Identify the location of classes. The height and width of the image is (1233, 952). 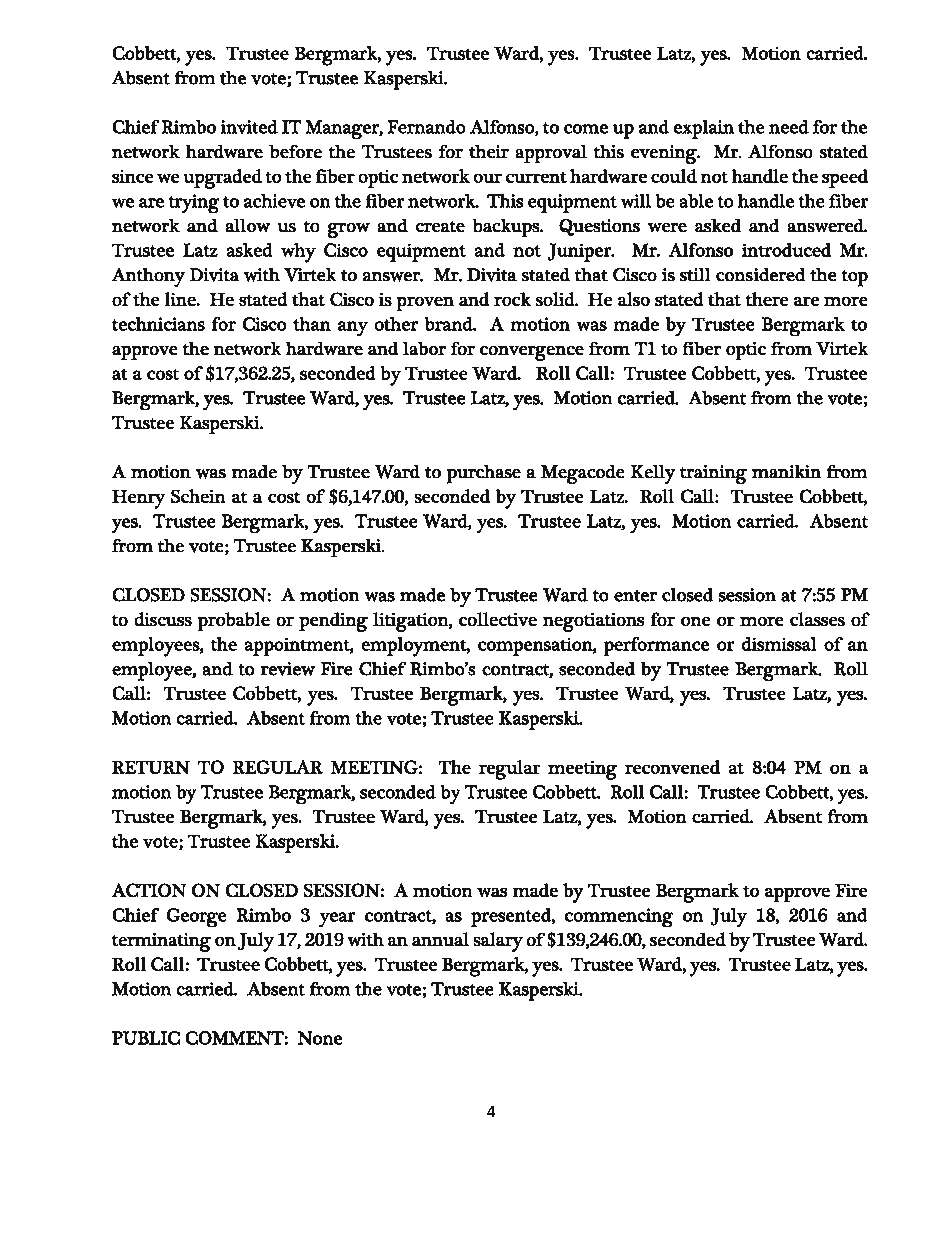
(817, 619).
